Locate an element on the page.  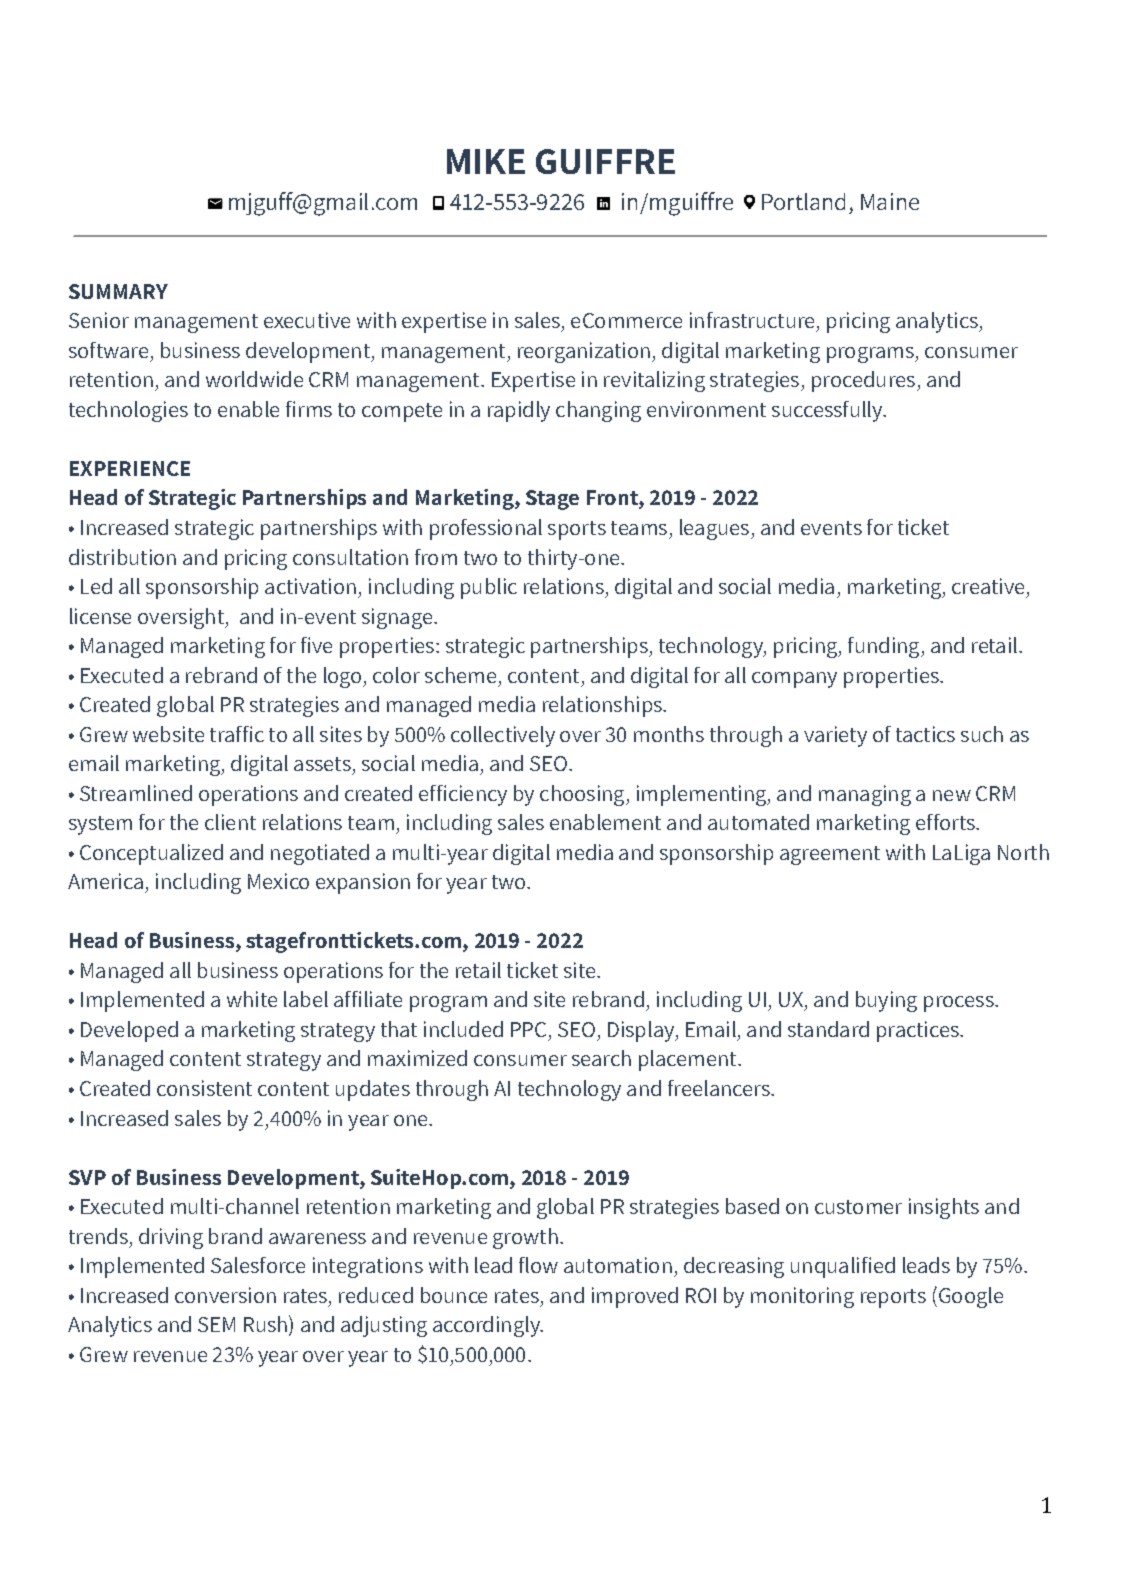
conversion is located at coordinates (225, 1295).
